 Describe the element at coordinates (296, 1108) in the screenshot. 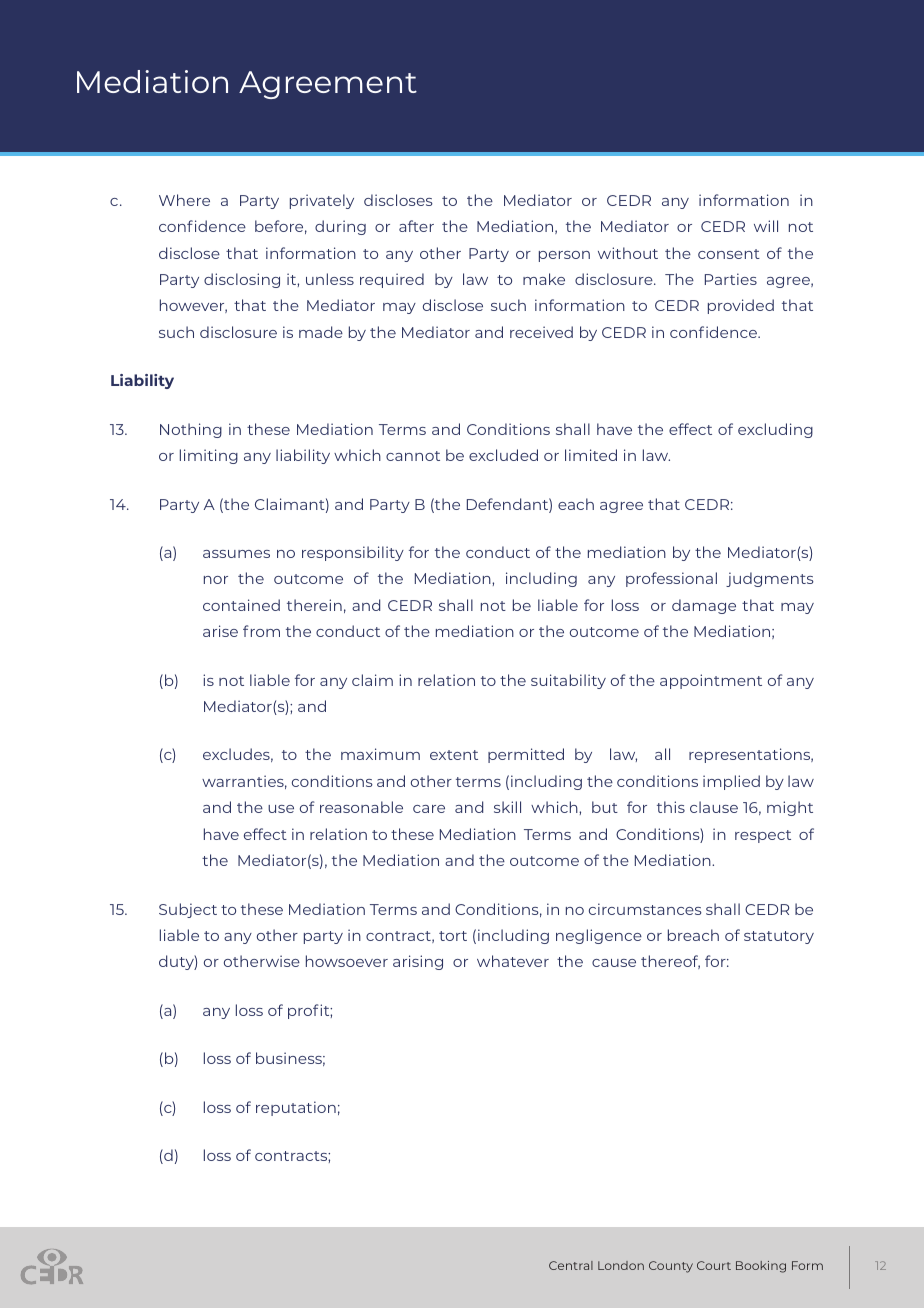

I see `reputation` at that location.
